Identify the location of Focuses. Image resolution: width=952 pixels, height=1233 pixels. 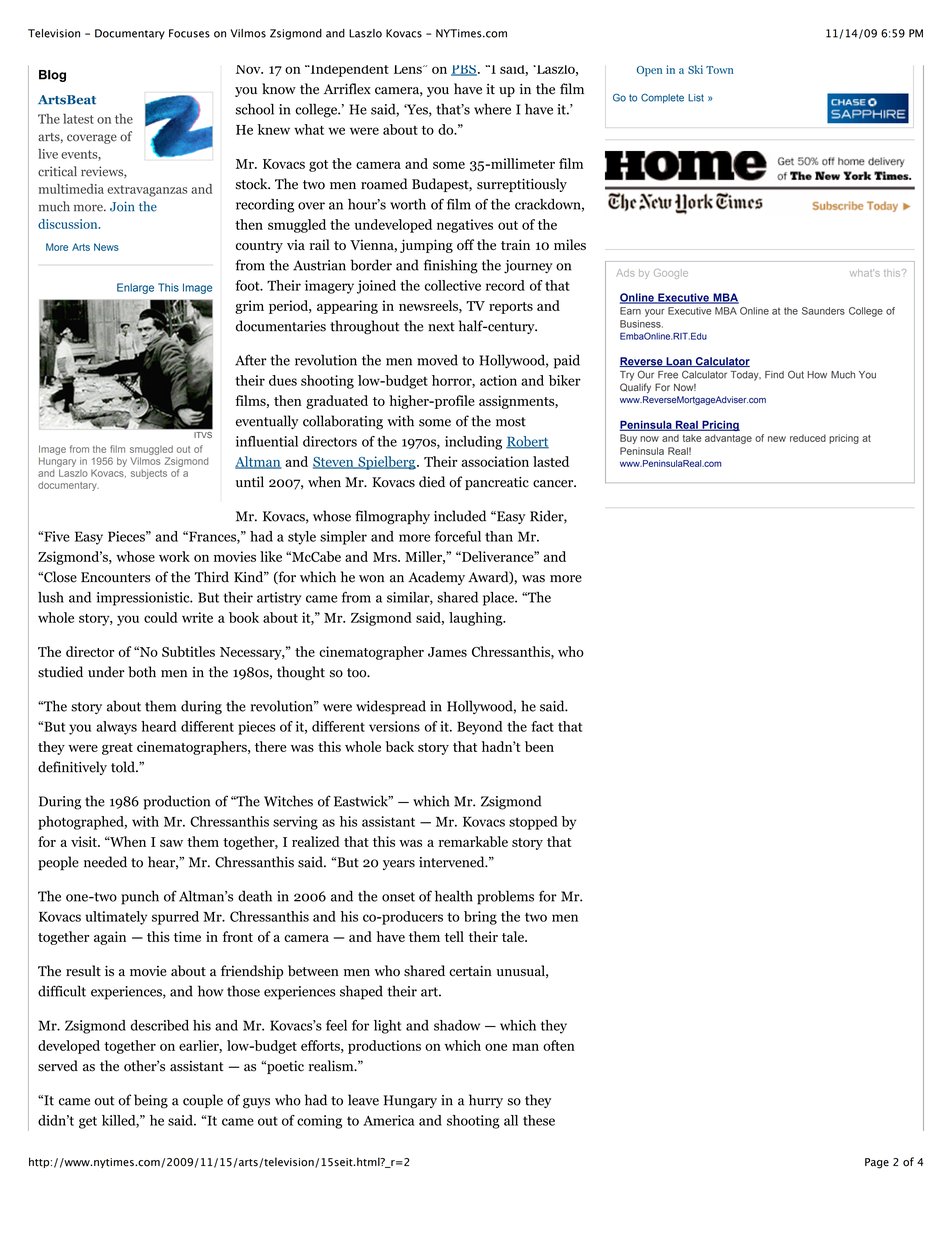
(189, 33).
